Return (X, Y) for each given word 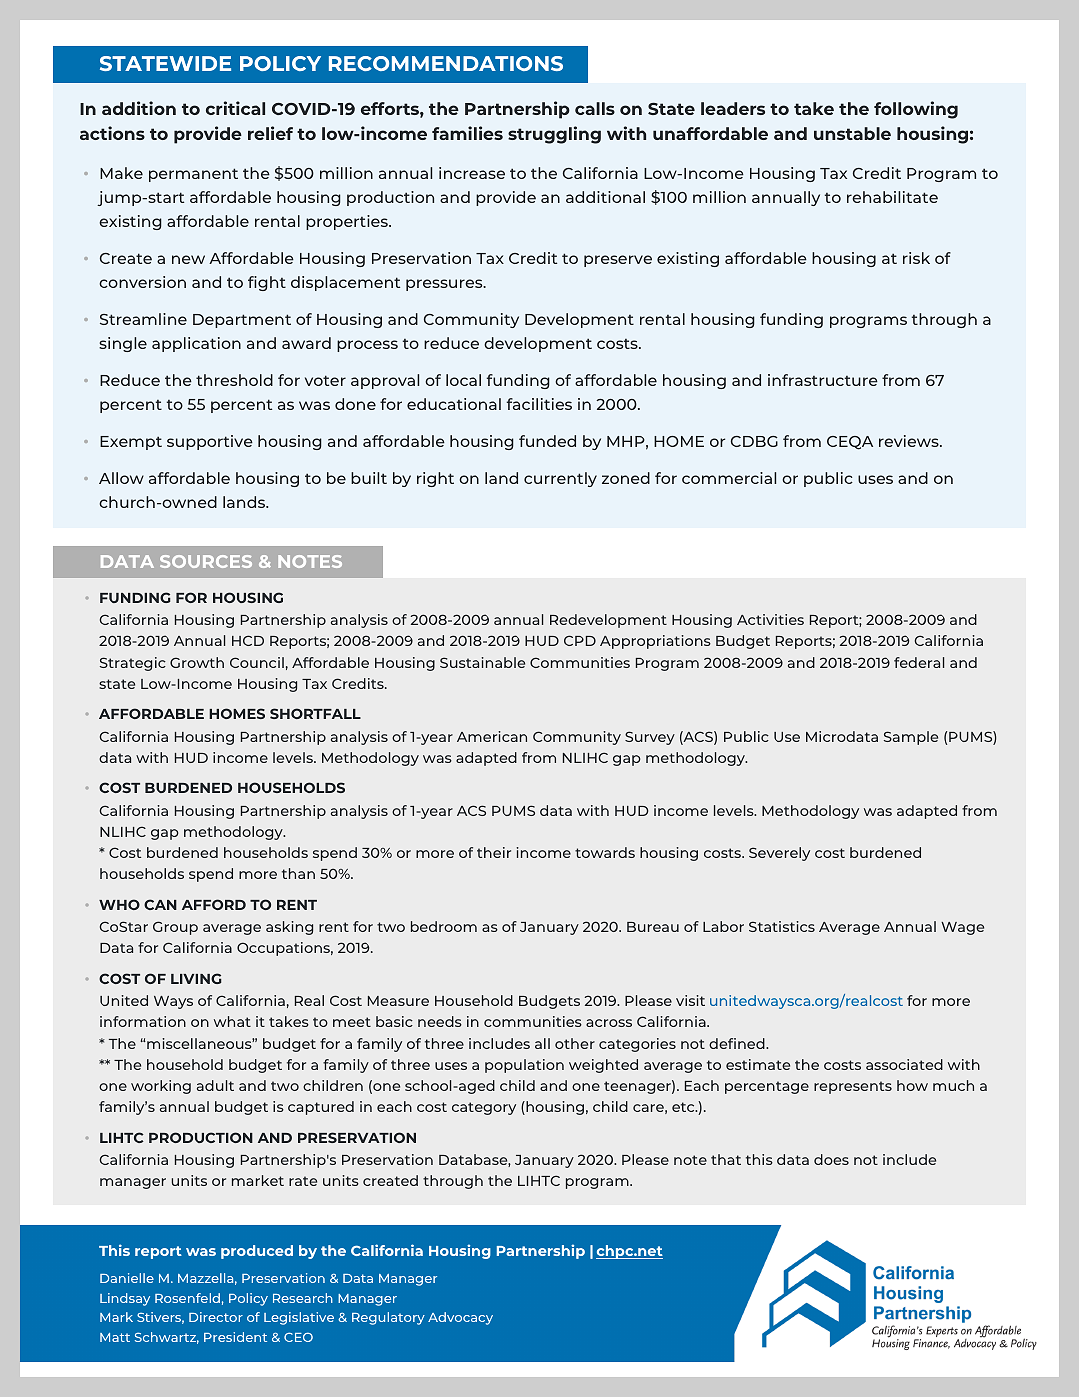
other (575, 1043)
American (492, 736)
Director (216, 1317)
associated (904, 1064)
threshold (234, 380)
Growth (197, 662)
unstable (852, 133)
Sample (911, 738)
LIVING (196, 978)
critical (235, 108)
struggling (554, 135)
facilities (539, 404)
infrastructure (823, 380)
